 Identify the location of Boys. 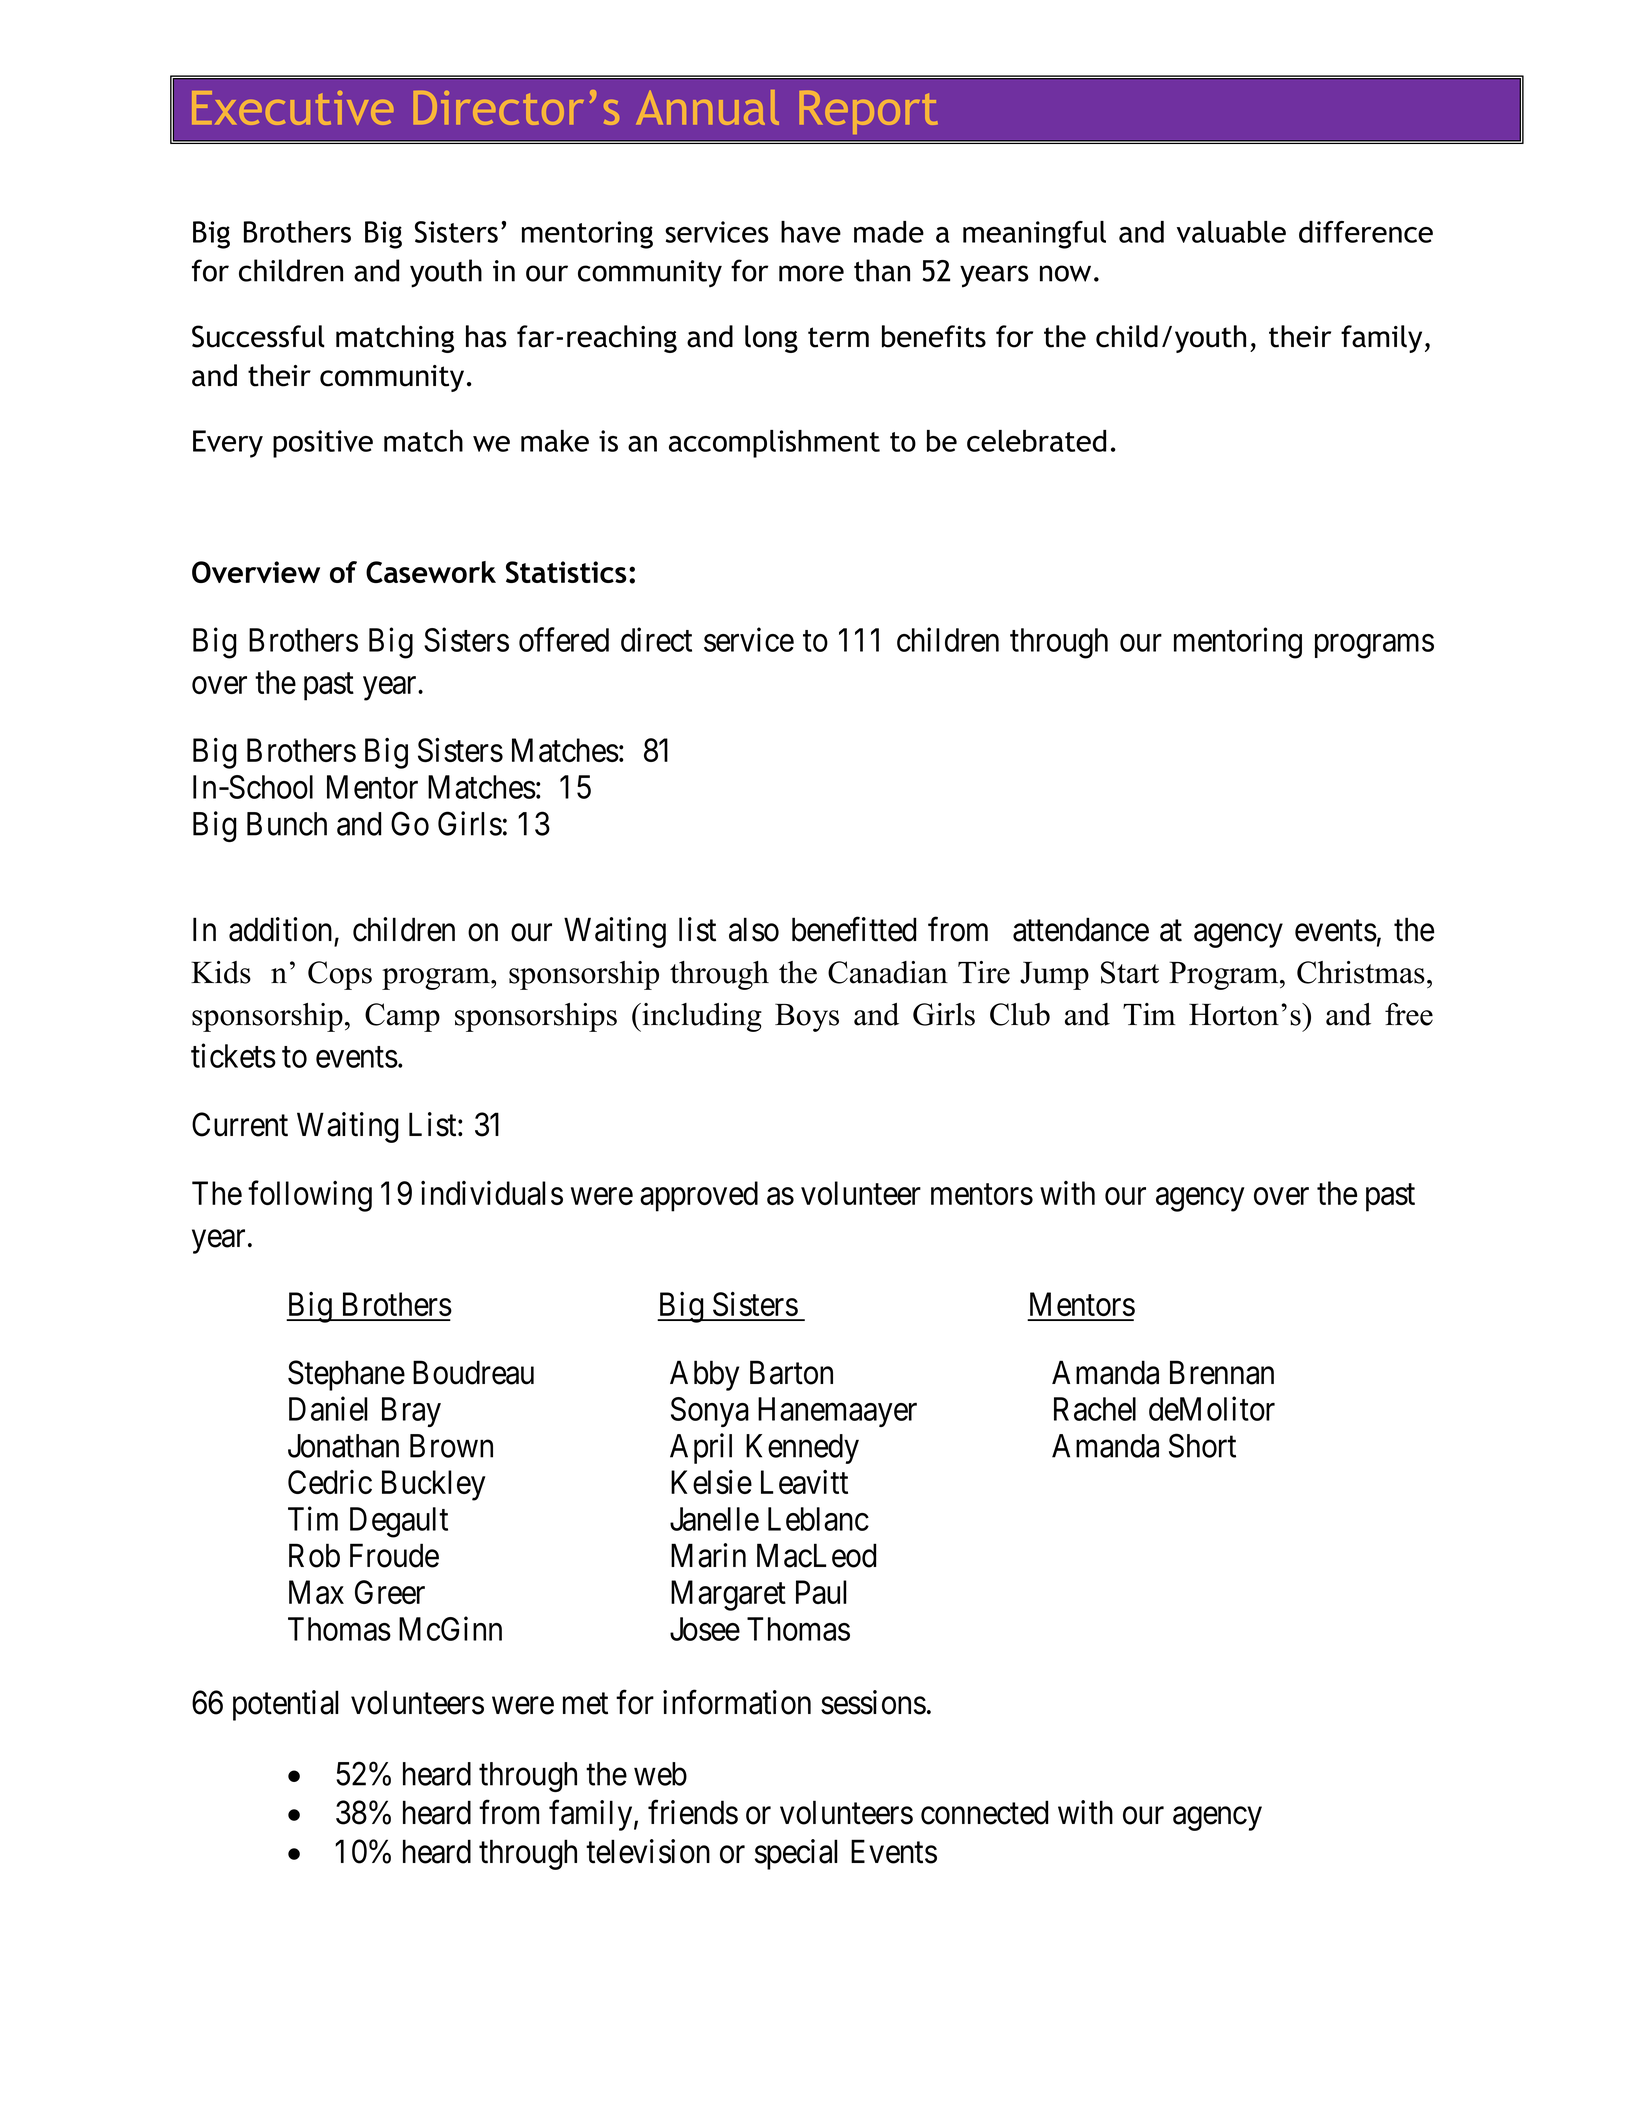
(807, 1017).
